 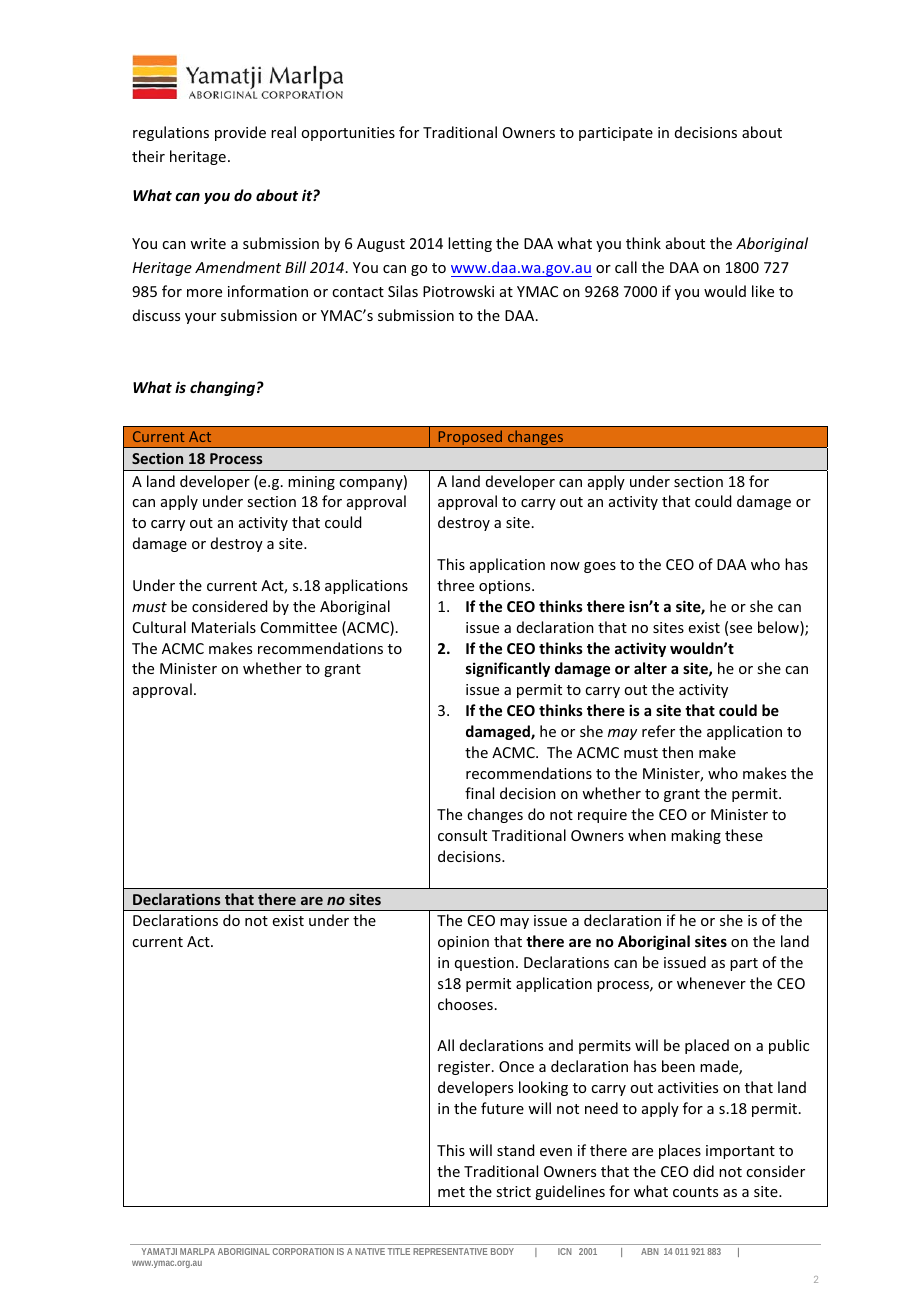 I want to click on met, so click(x=451, y=1192).
